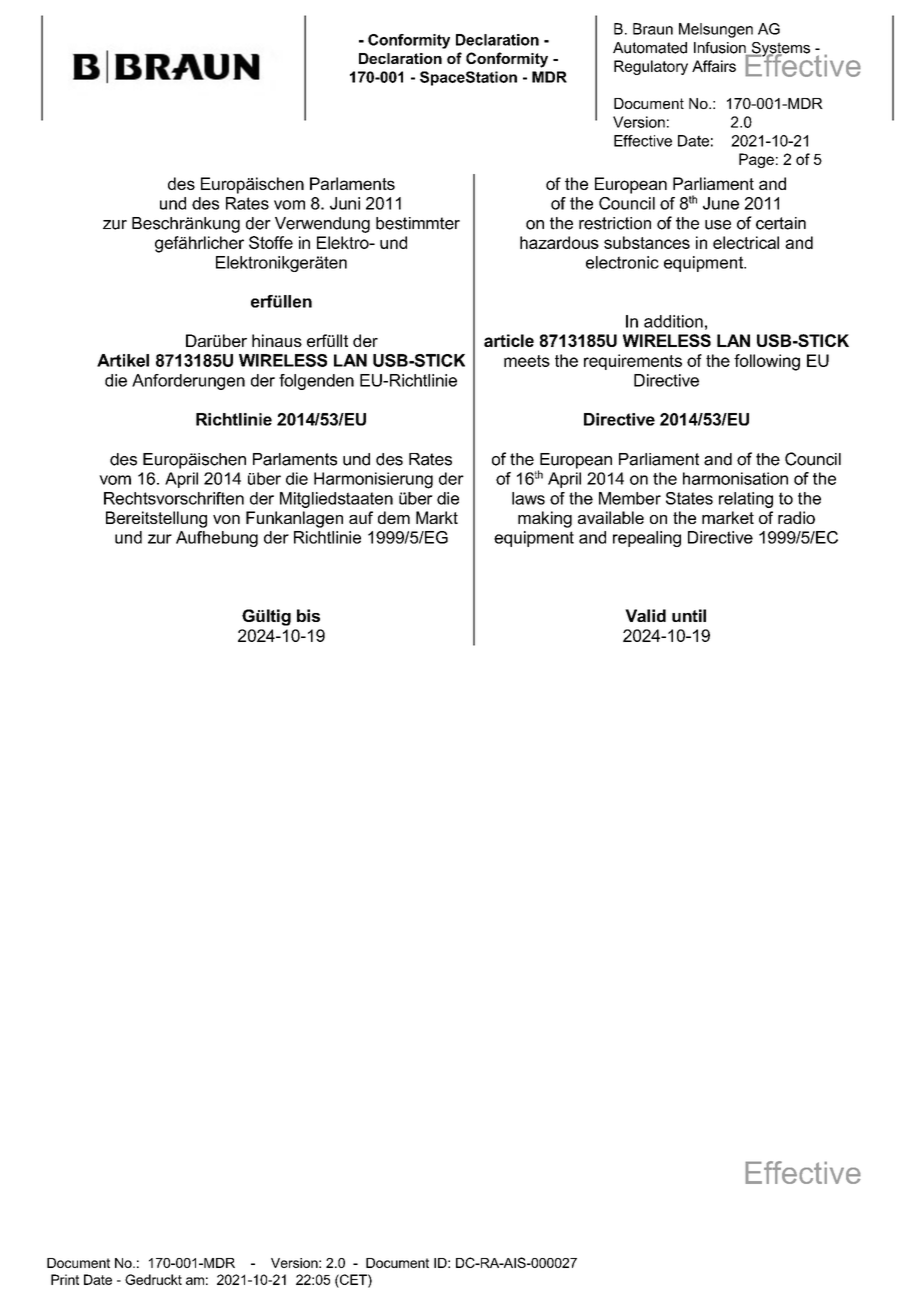  What do you see at coordinates (689, 615) in the page?
I see `until` at bounding box center [689, 615].
